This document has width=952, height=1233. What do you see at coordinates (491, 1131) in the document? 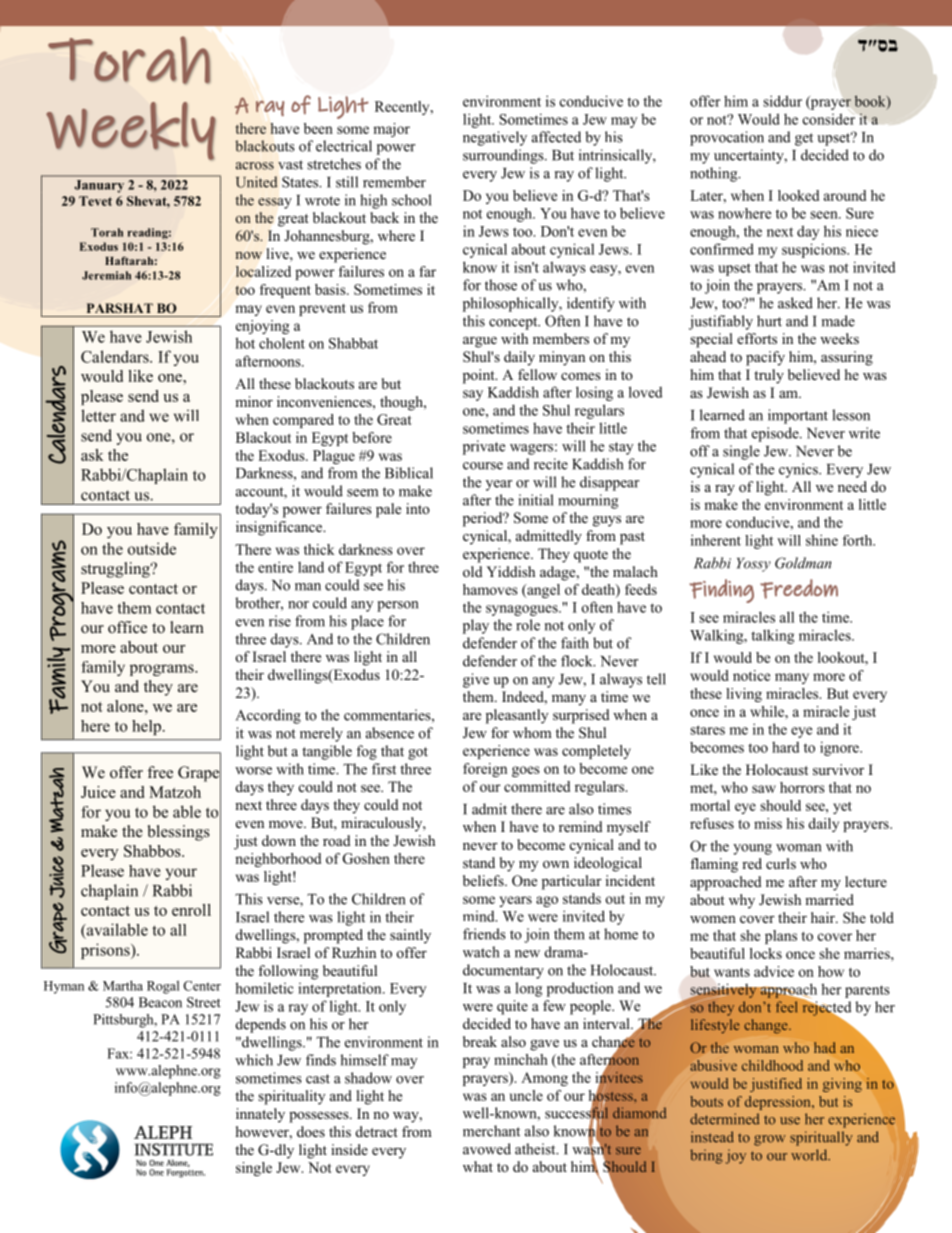
I see `merchant` at bounding box center [491, 1131].
